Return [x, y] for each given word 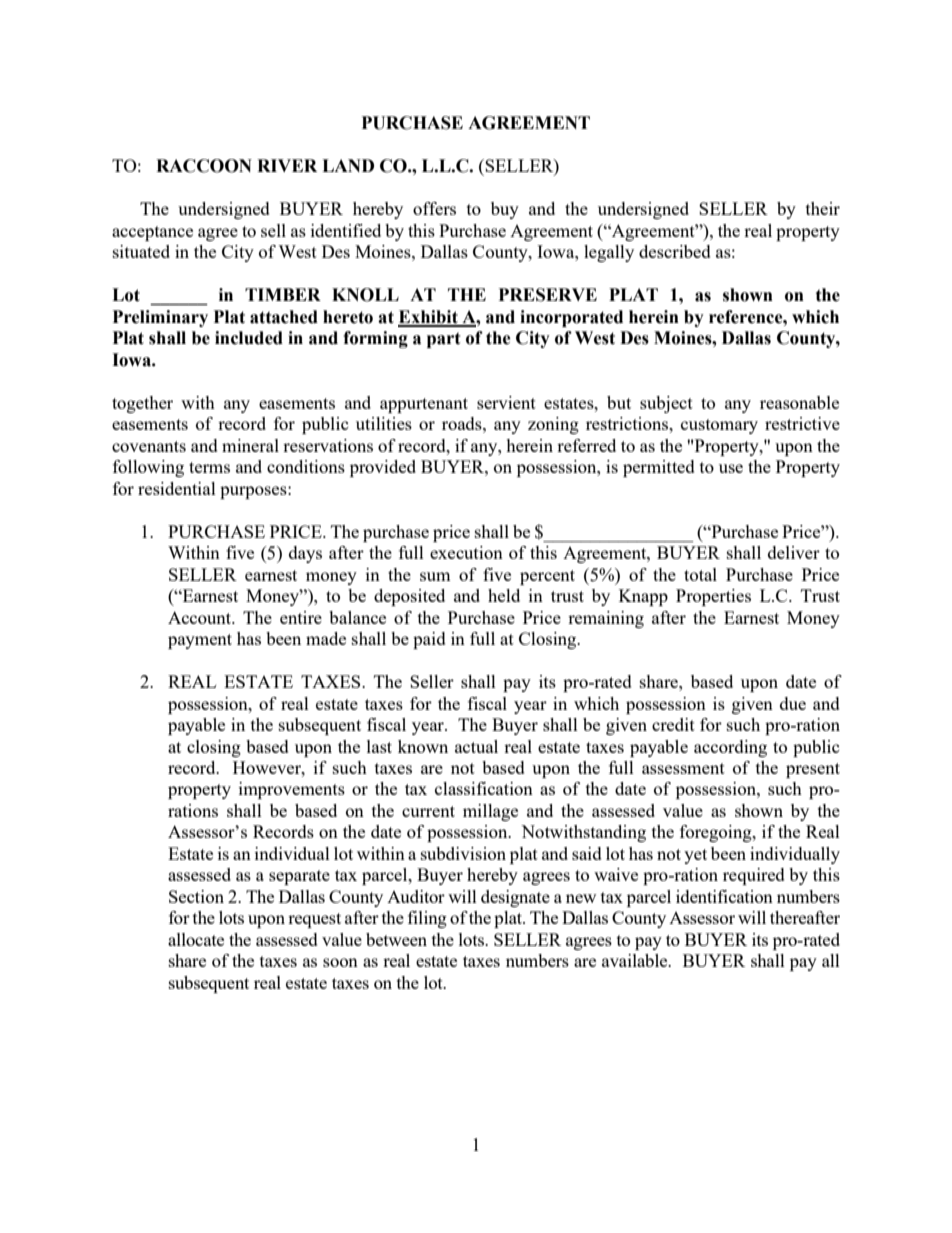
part [444, 340]
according [730, 748]
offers [434, 208]
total [700, 574]
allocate [196, 939]
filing [427, 919]
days [305, 554]
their [823, 208]
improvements [292, 790]
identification [724, 896]
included [249, 338]
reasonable [799, 402]
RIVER [287, 165]
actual [476, 746]
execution [466, 552]
